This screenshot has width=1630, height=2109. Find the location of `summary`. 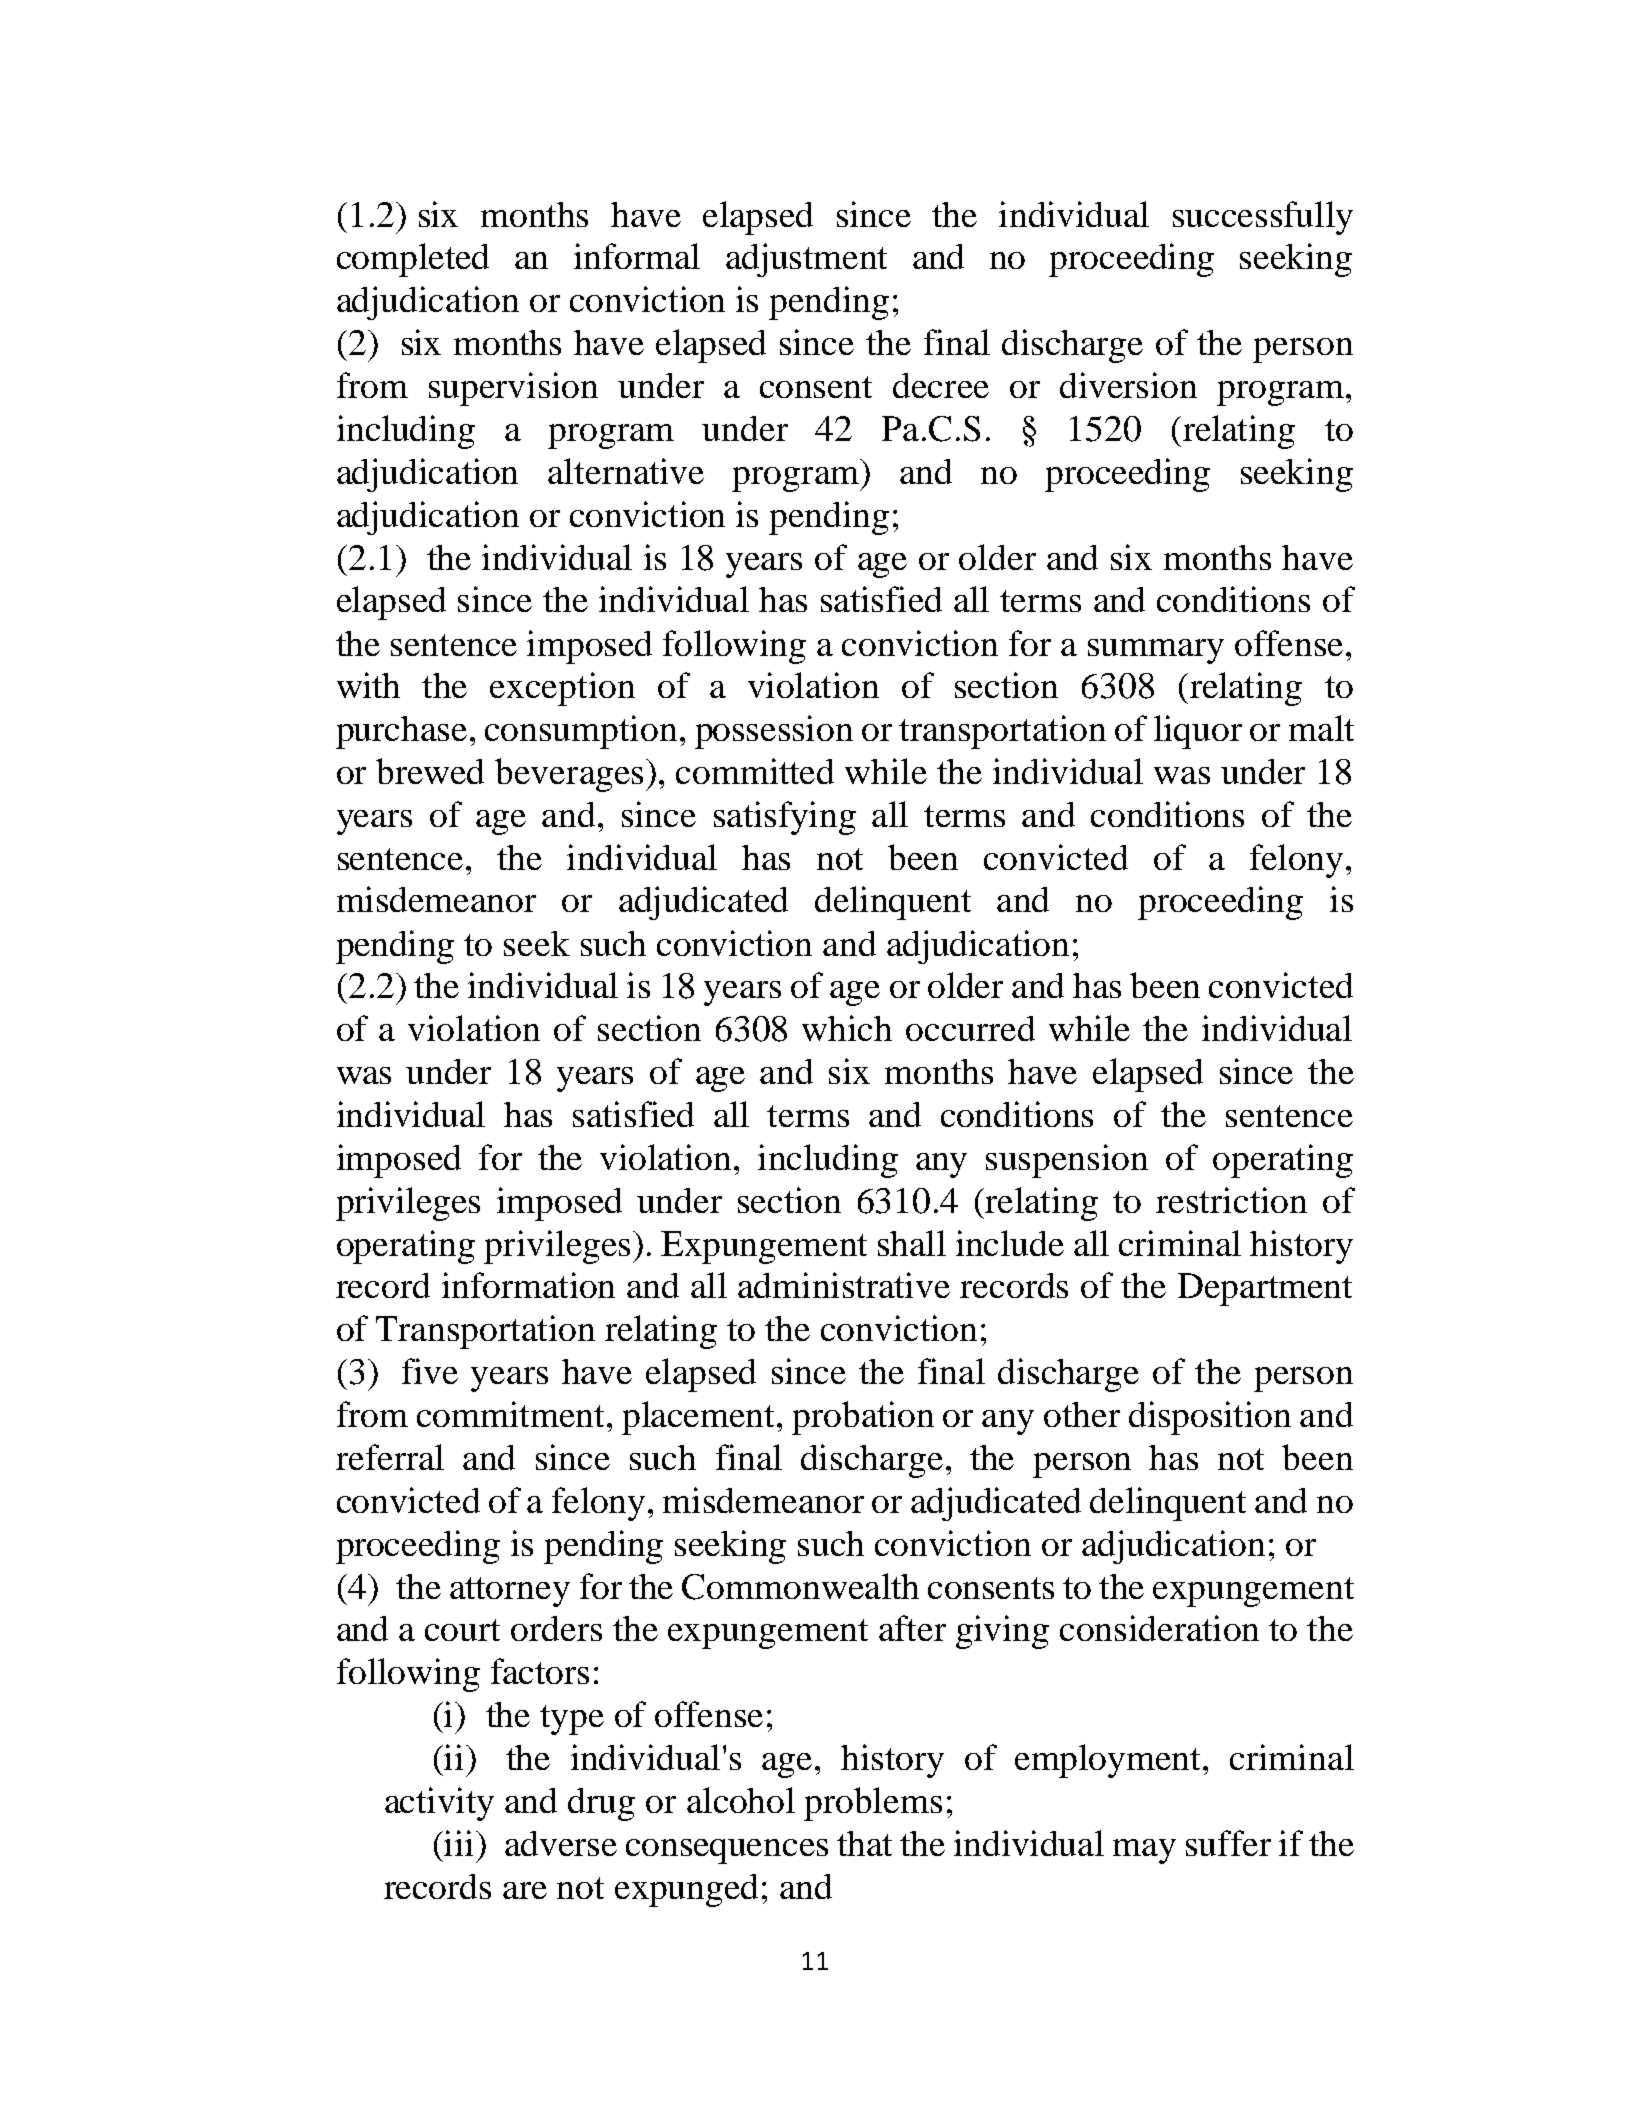

summary is located at coordinates (1156, 651).
